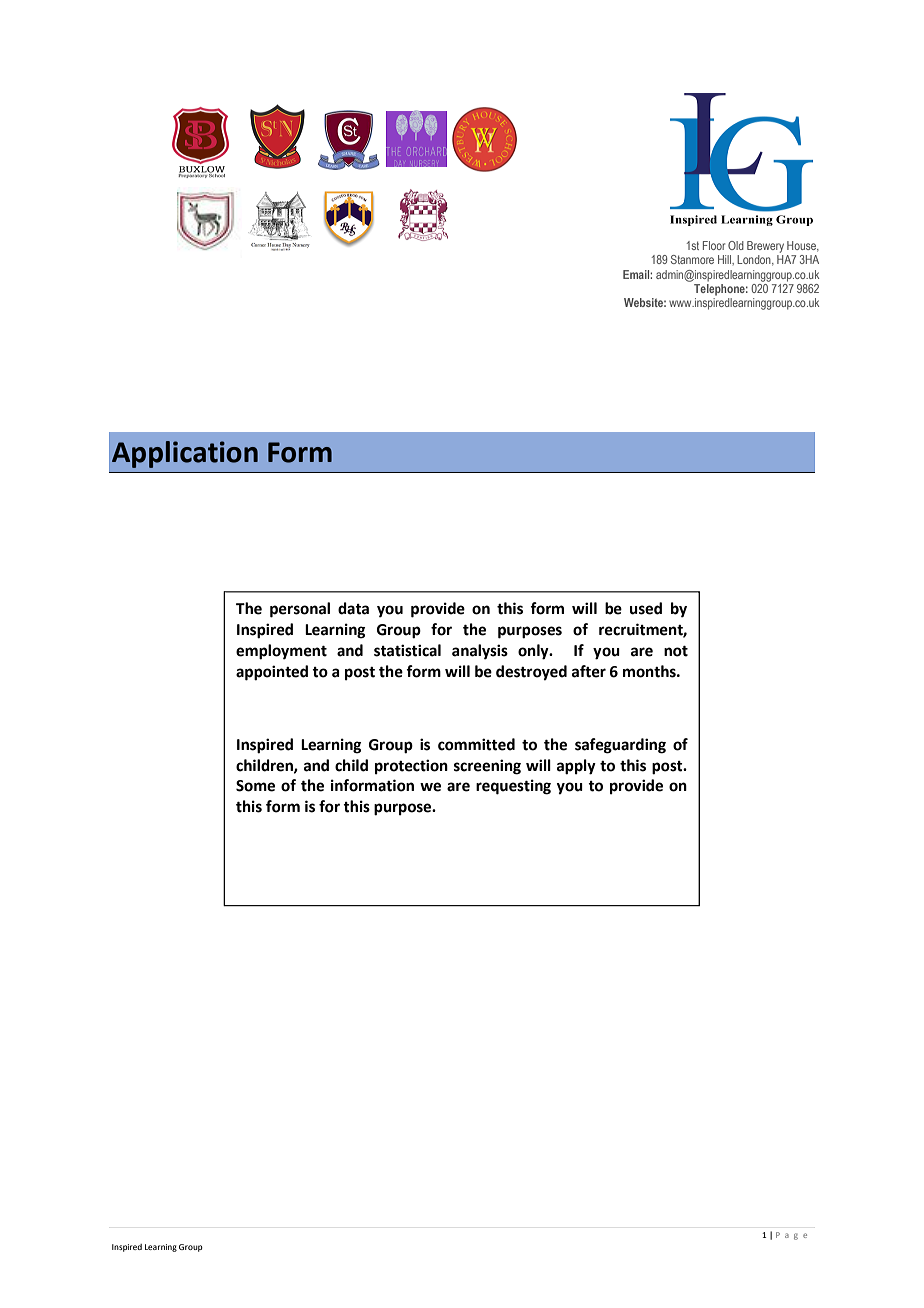 The height and width of the page is (1308, 924). I want to click on analysis, so click(480, 652).
